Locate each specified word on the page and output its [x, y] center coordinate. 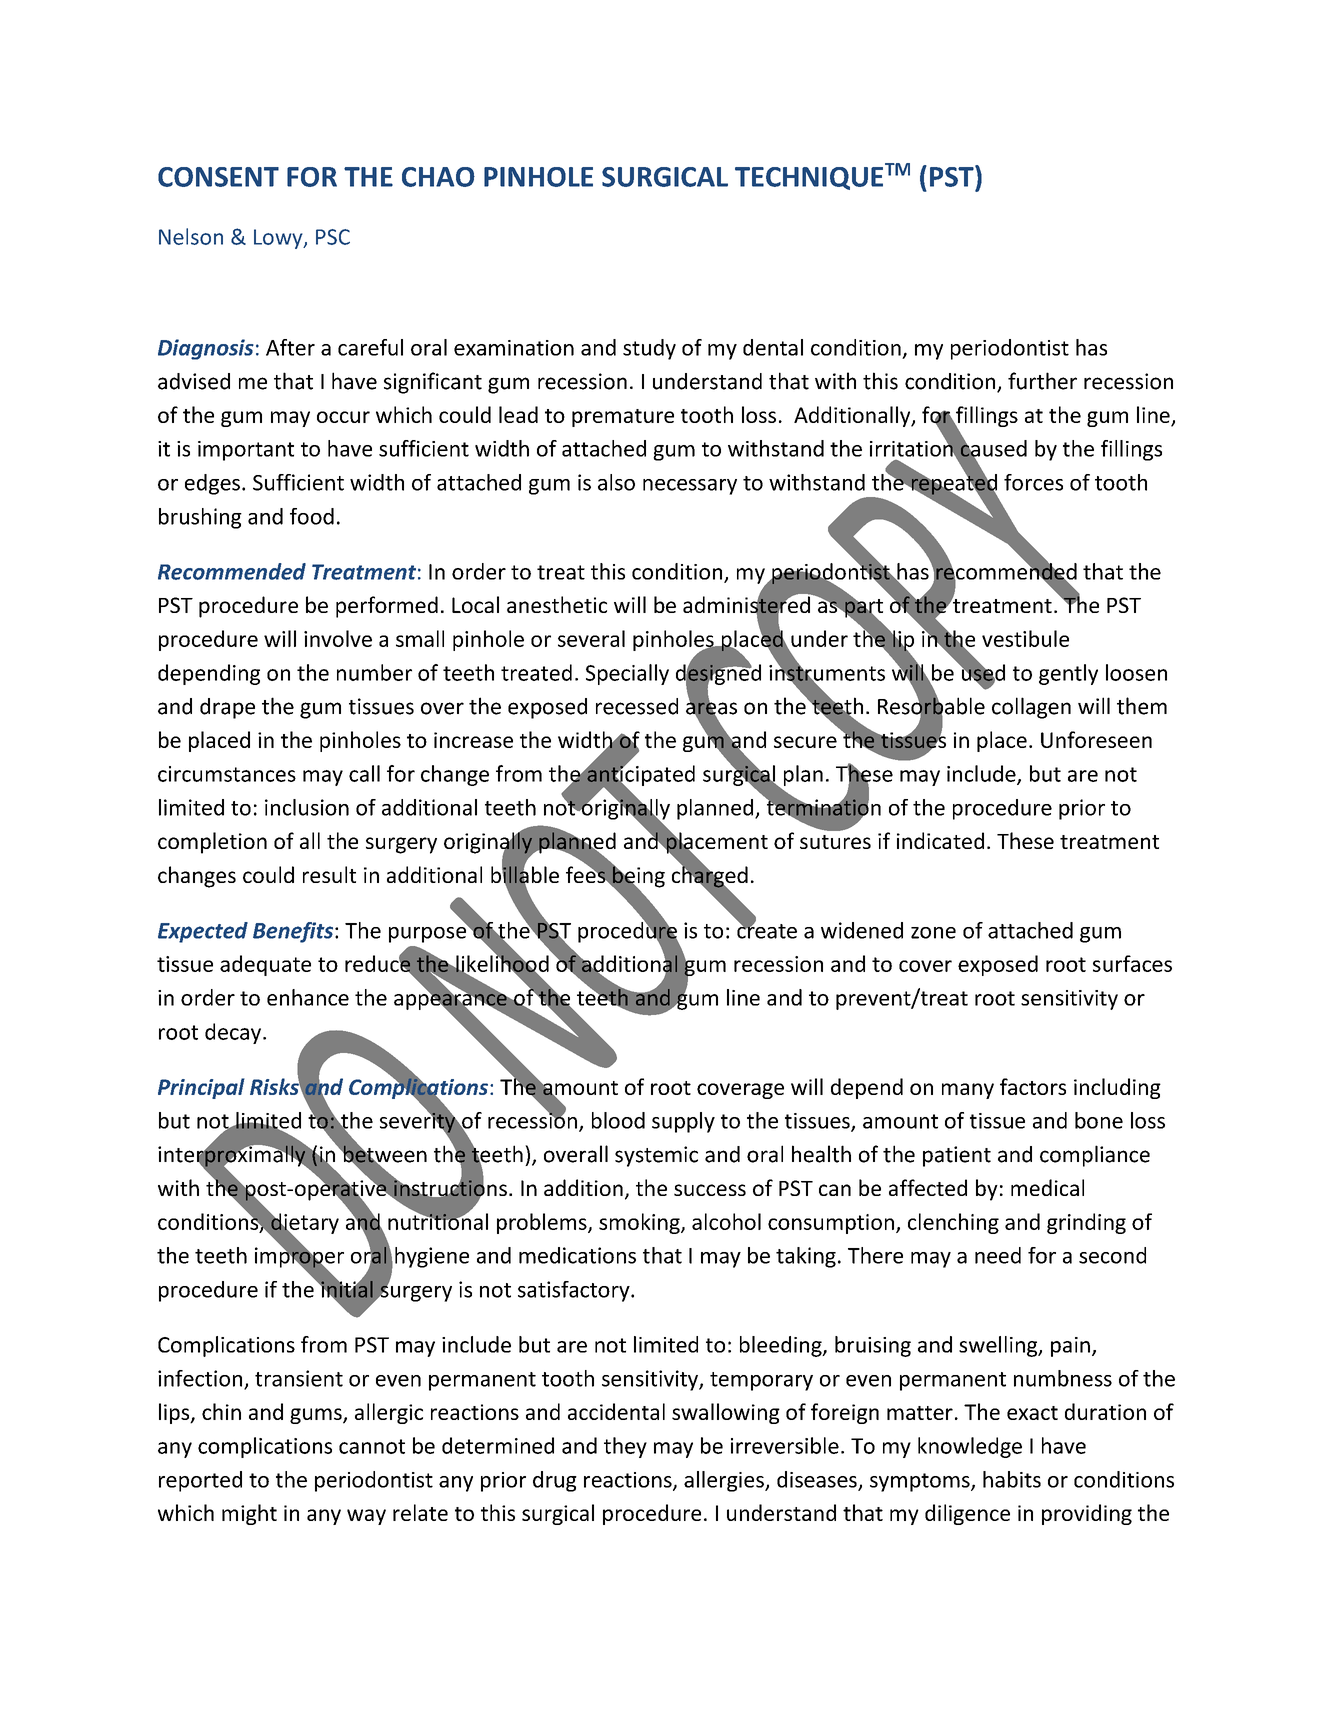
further [1042, 381]
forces [1033, 482]
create [767, 930]
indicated [940, 840]
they [625, 1447]
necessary [690, 487]
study [649, 349]
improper [299, 1257]
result [329, 874]
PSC [333, 237]
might [249, 1514]
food [312, 516]
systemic [656, 1156]
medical [1047, 1187]
